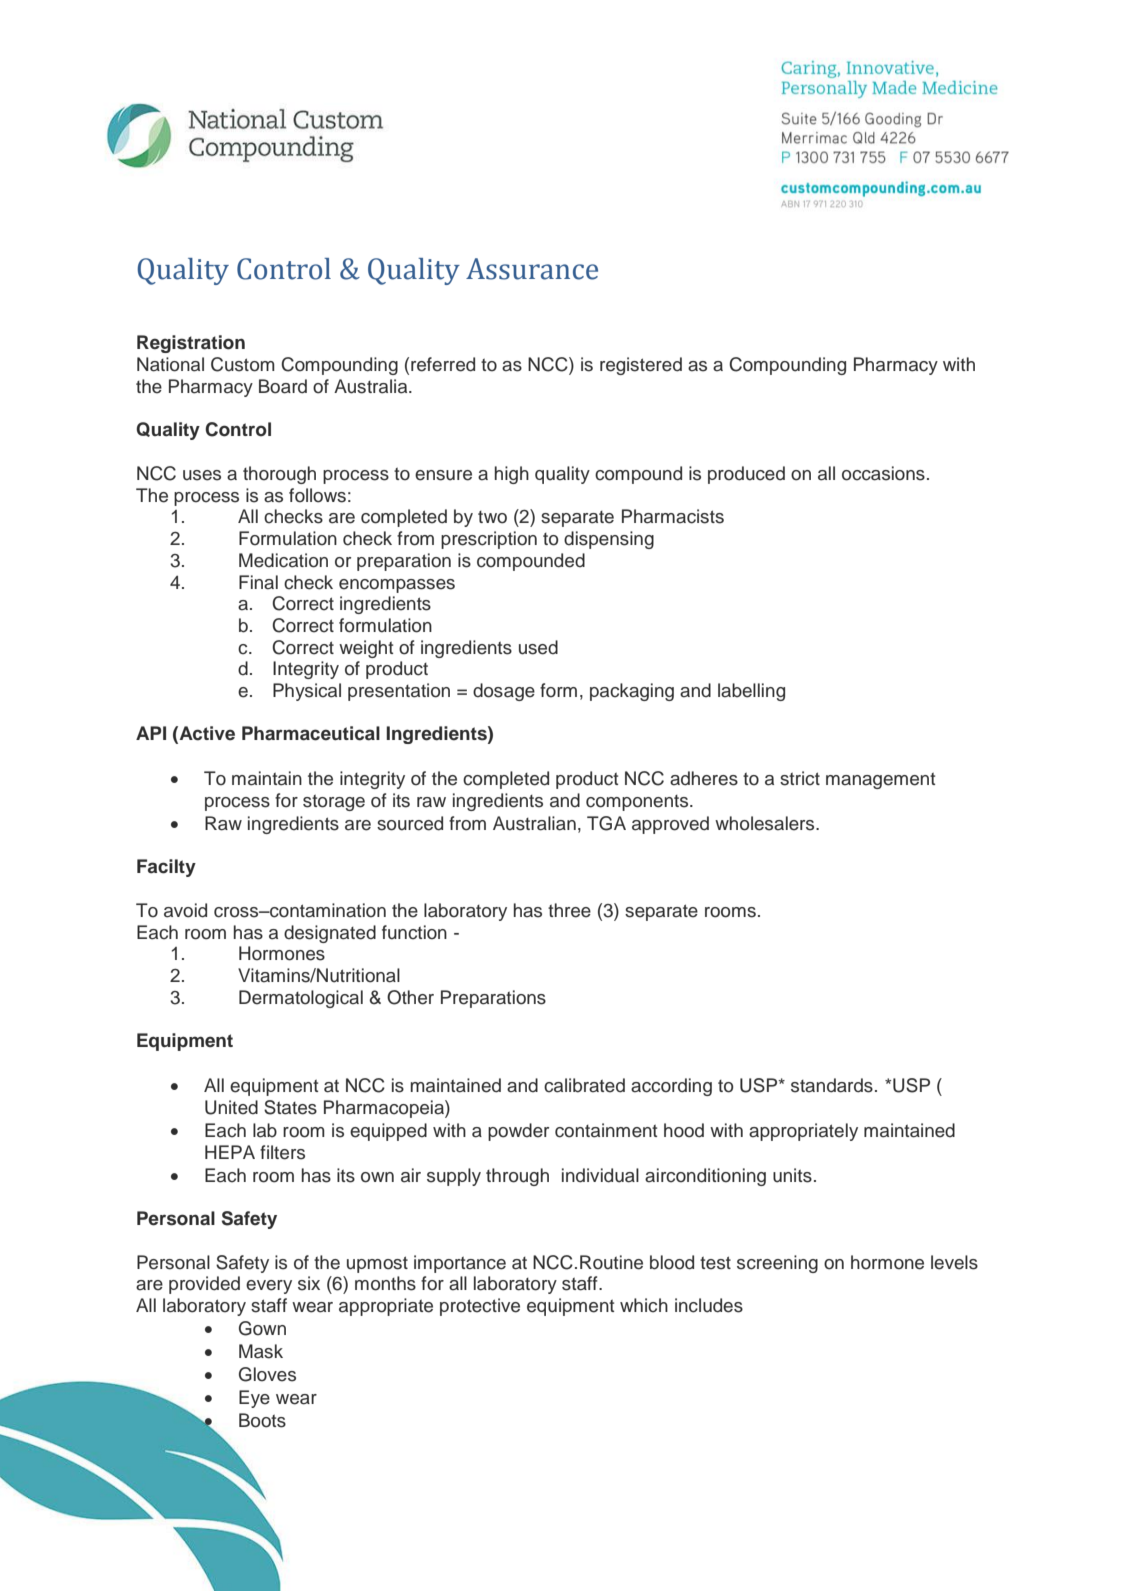 The height and width of the image is (1591, 1125). Describe the element at coordinates (584, 1085) in the image. I see `calibrated` at that location.
